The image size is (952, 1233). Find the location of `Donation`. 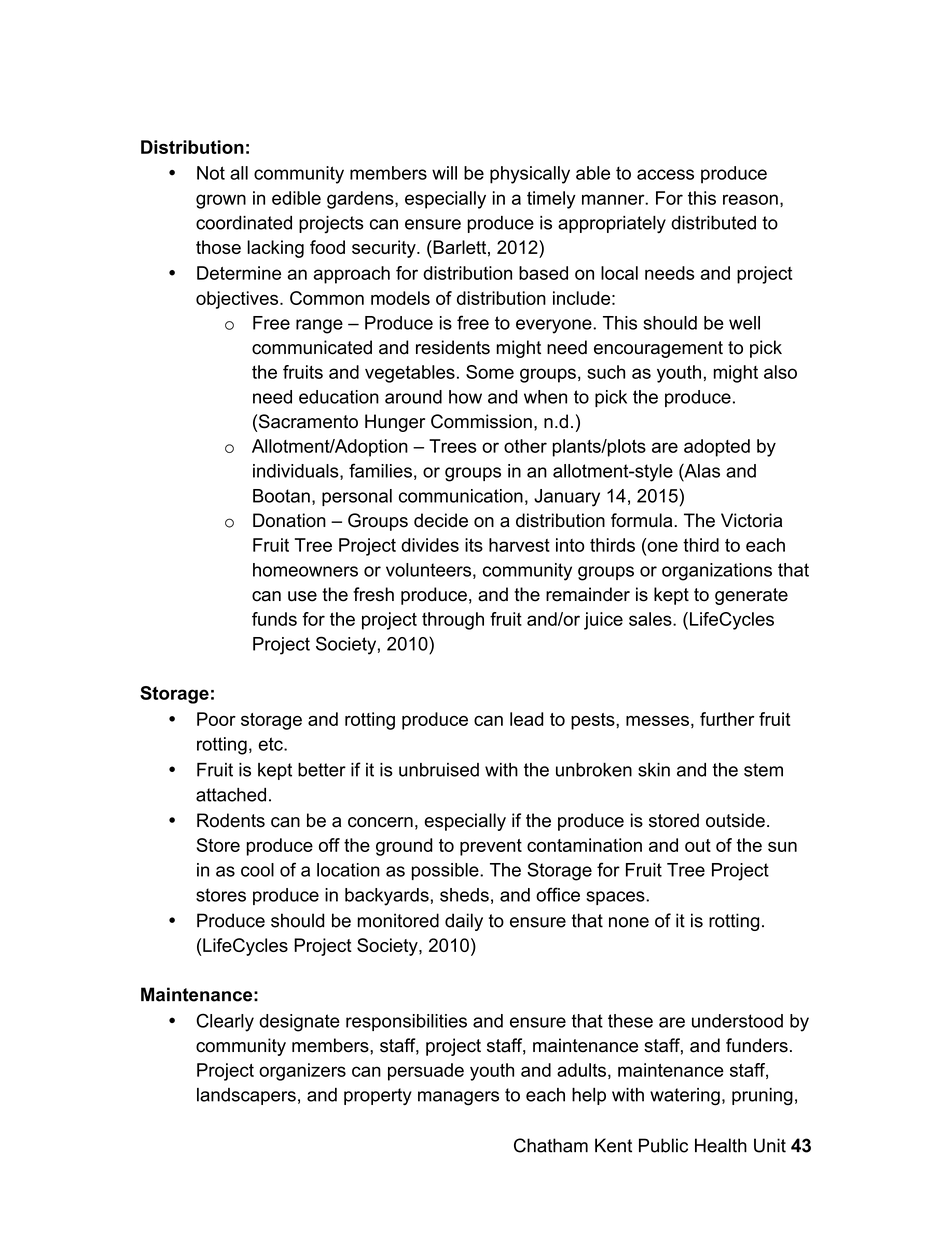

Donation is located at coordinates (289, 520).
